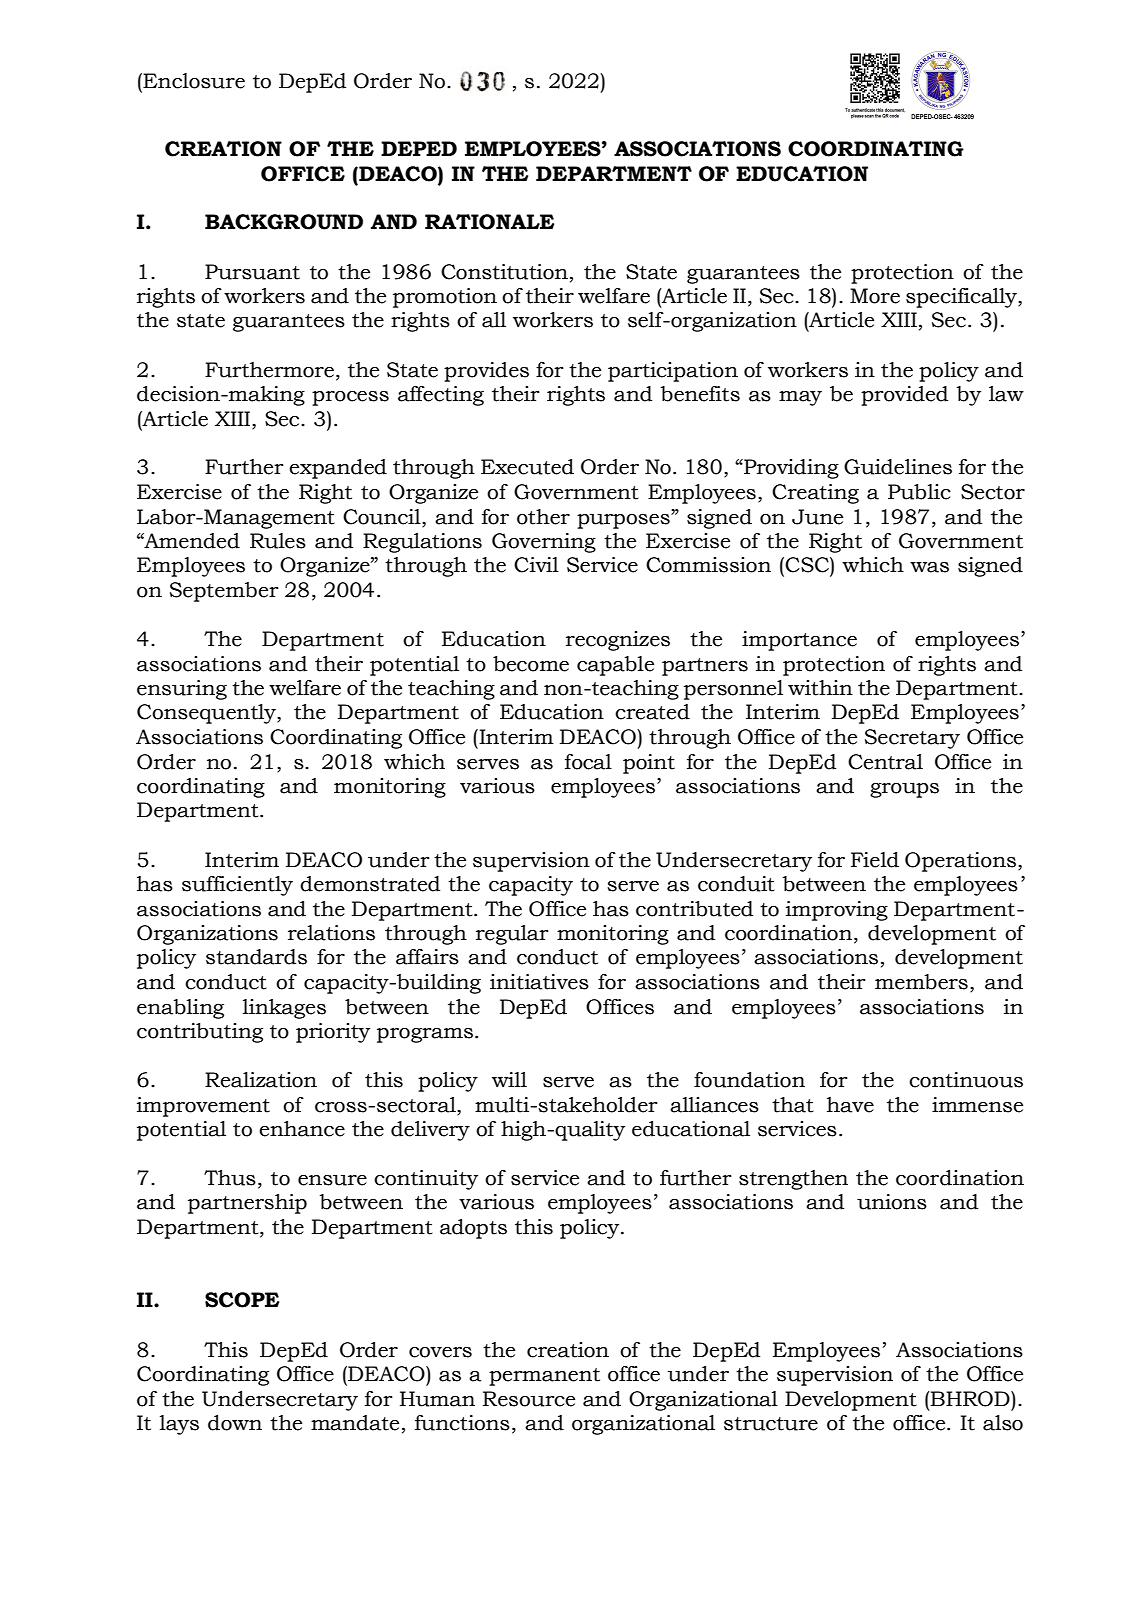  What do you see at coordinates (885, 762) in the image?
I see `Central` at bounding box center [885, 762].
